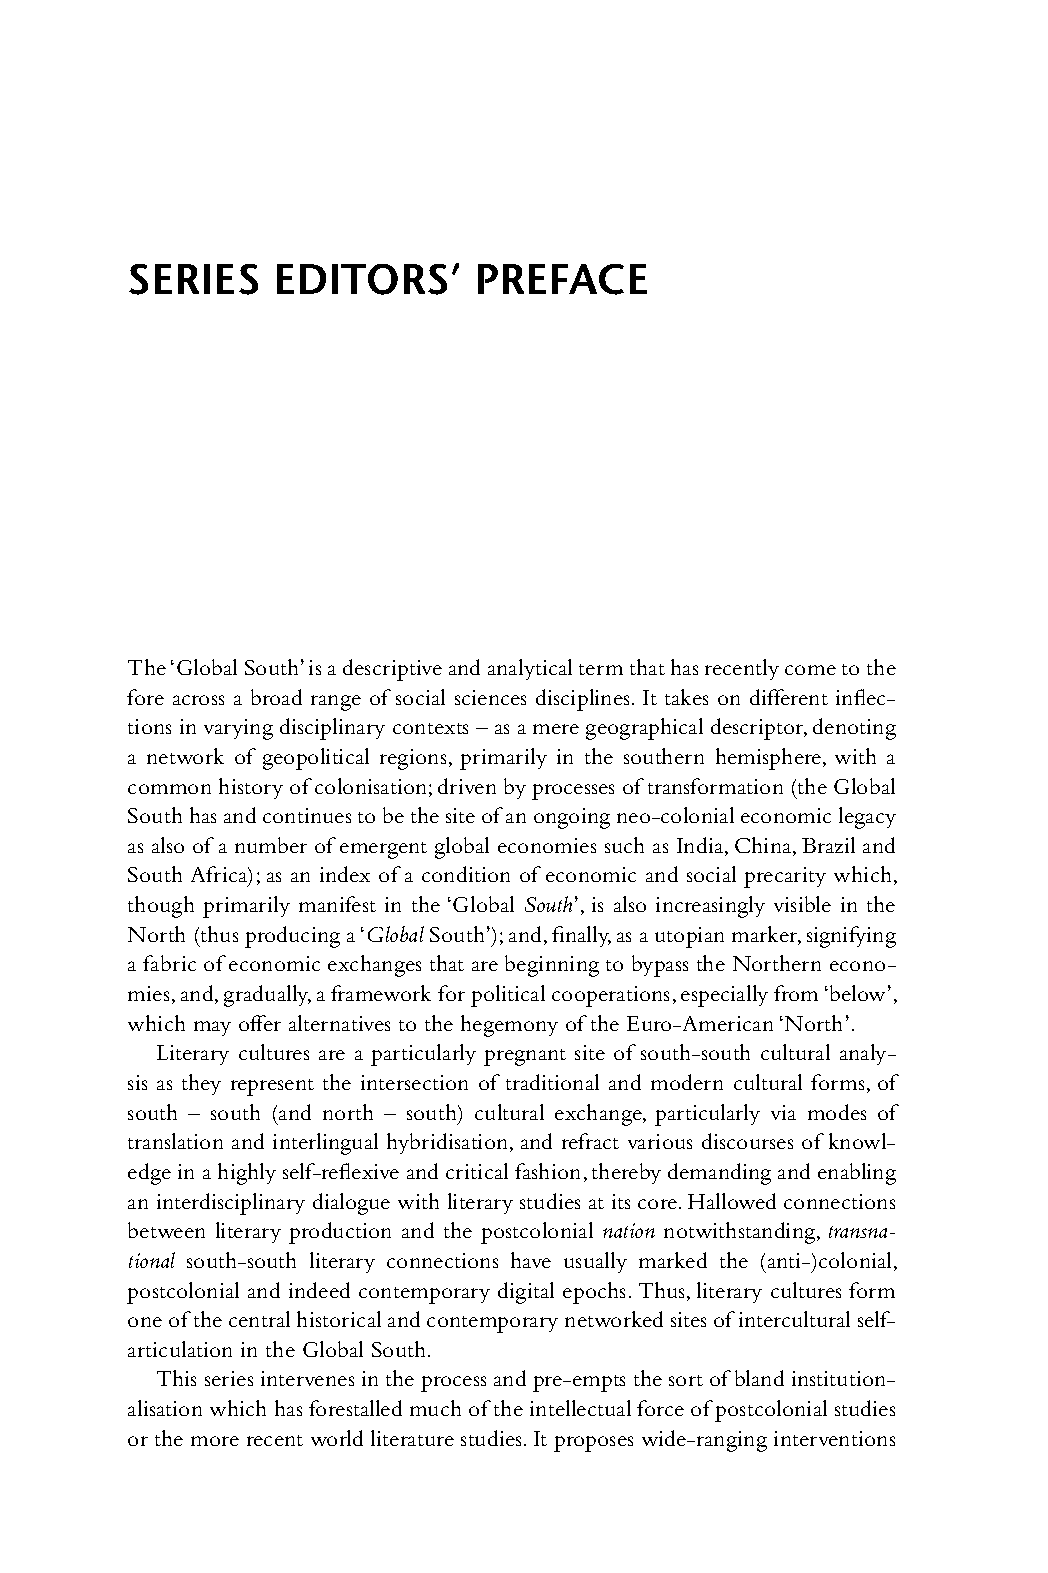 This page has width=1048, height=1573. I want to click on PREFACE, so click(562, 279).
